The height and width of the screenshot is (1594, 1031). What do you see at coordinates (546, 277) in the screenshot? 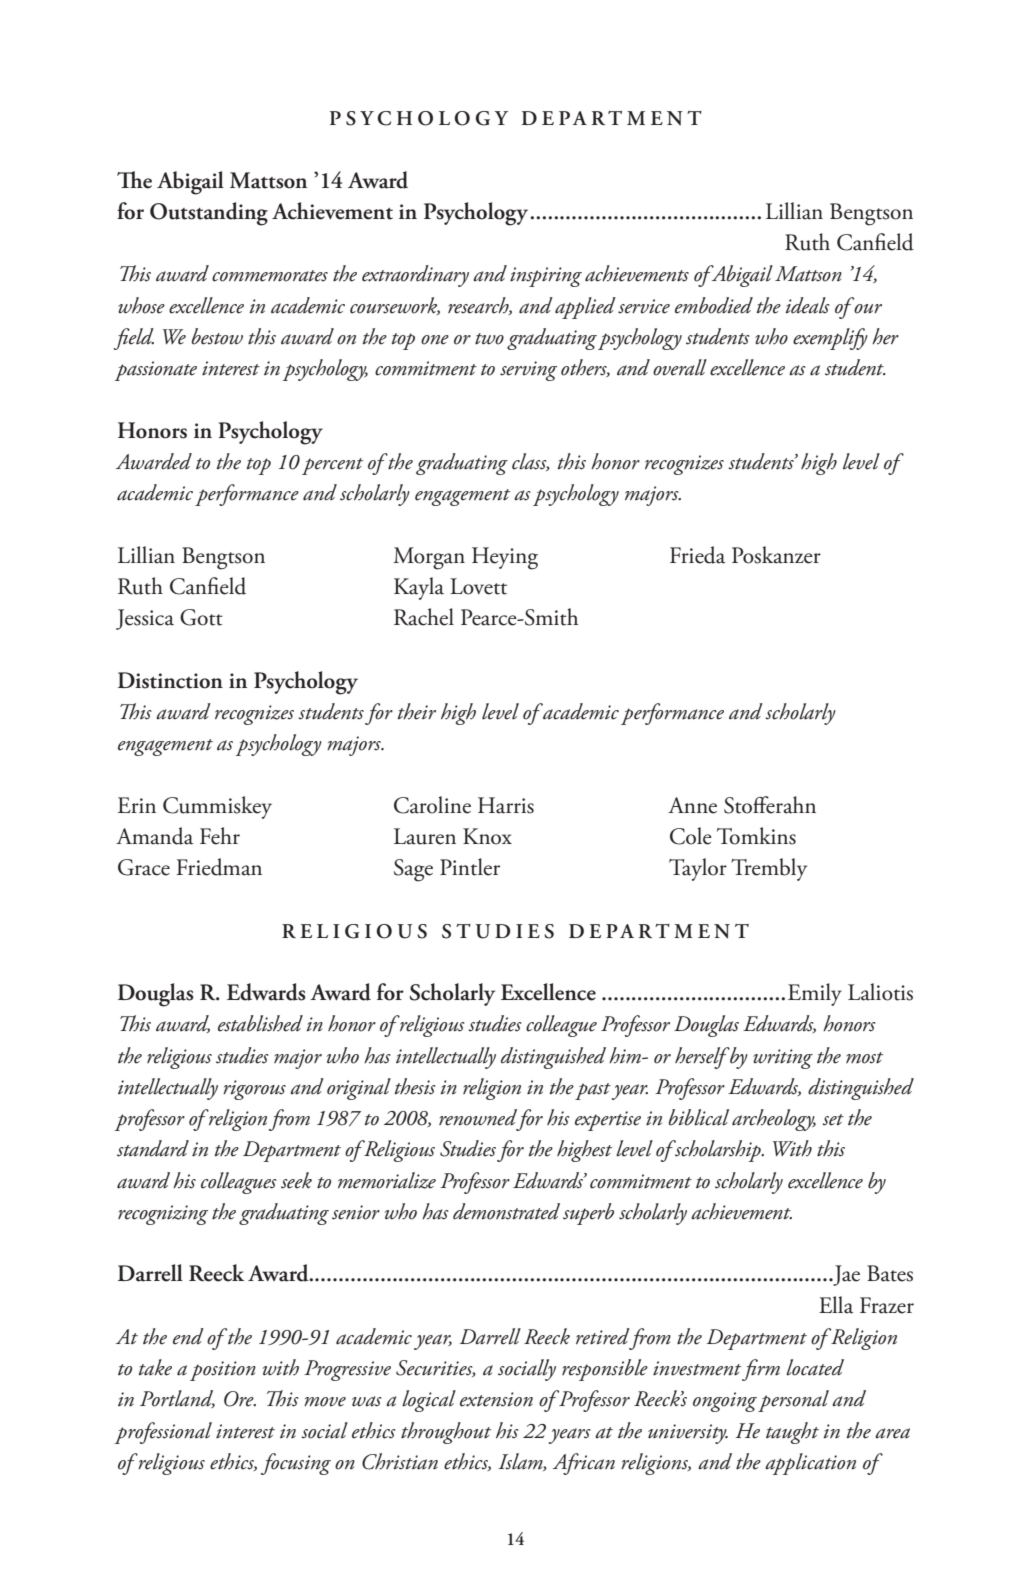
I see `inspiring` at bounding box center [546, 277].
